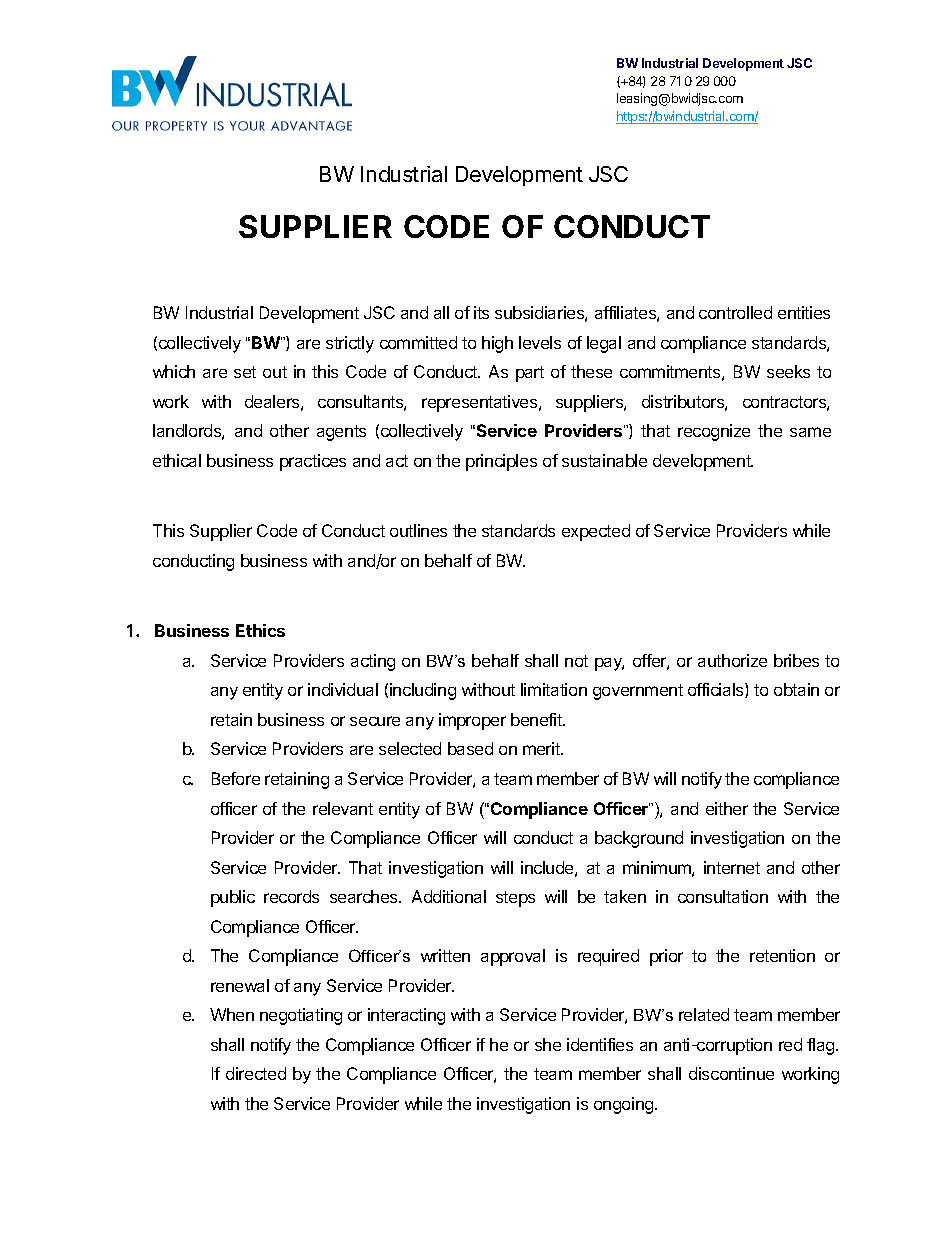 The height and width of the page is (1233, 952). I want to click on high, so click(497, 344).
